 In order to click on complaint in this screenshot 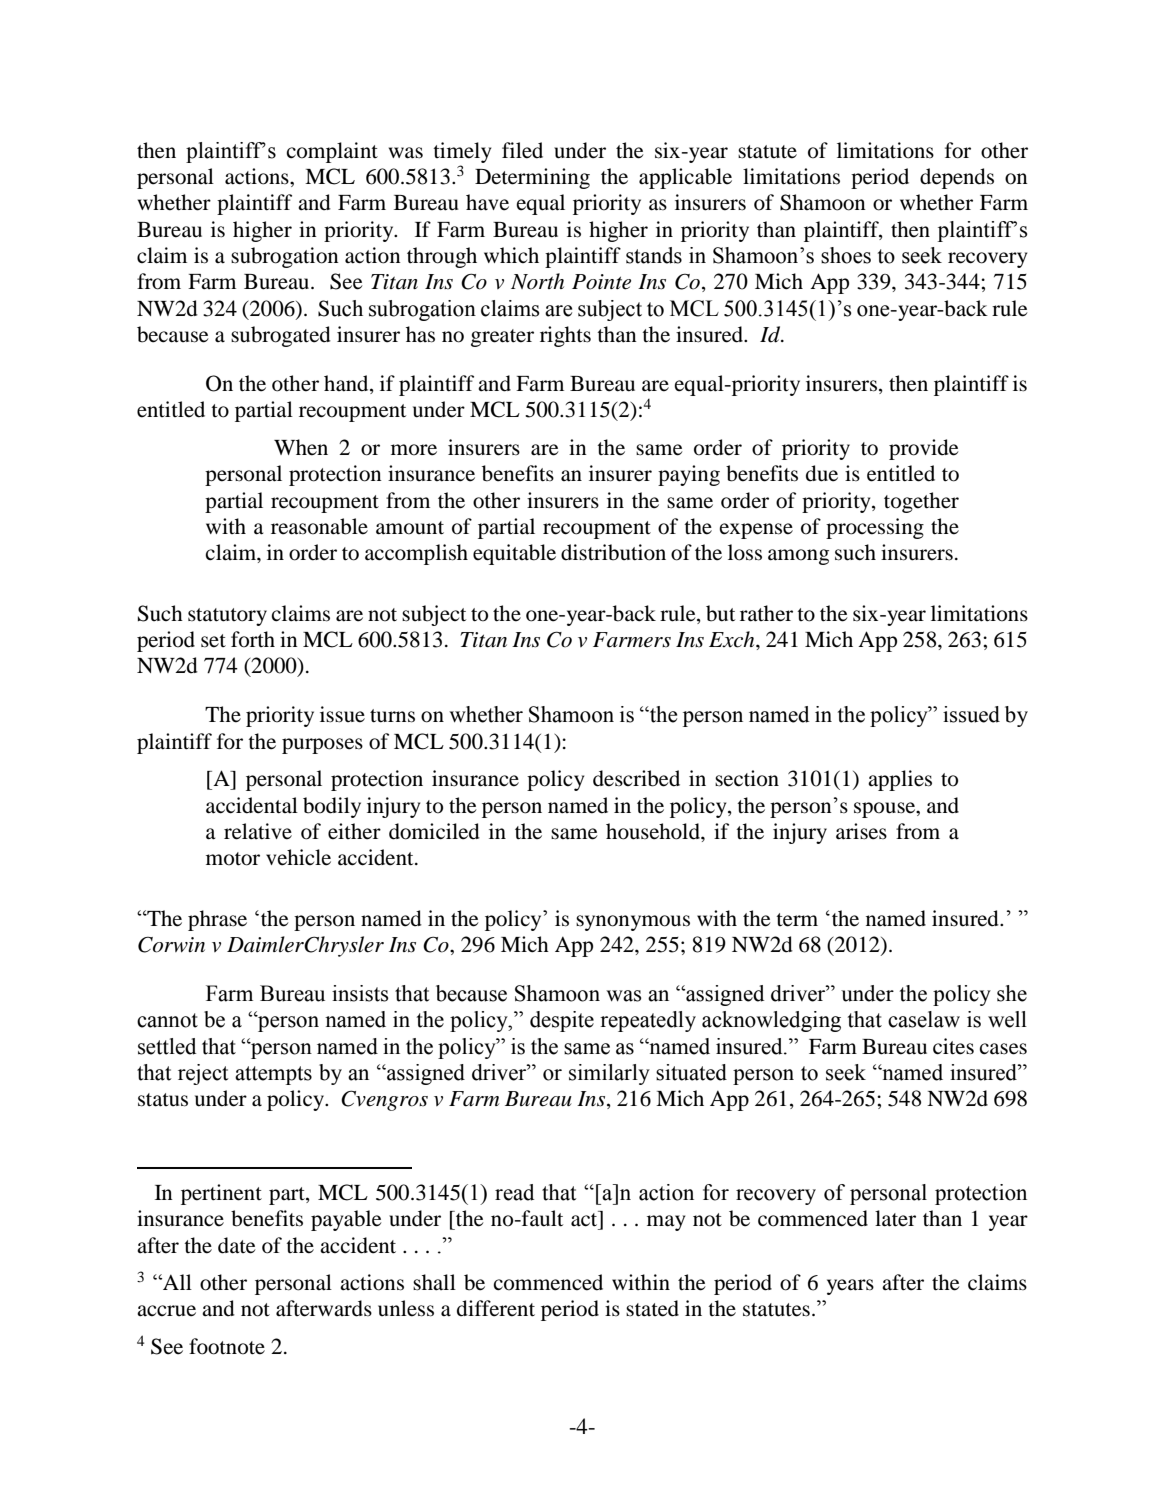, I will do `click(332, 152)`.
